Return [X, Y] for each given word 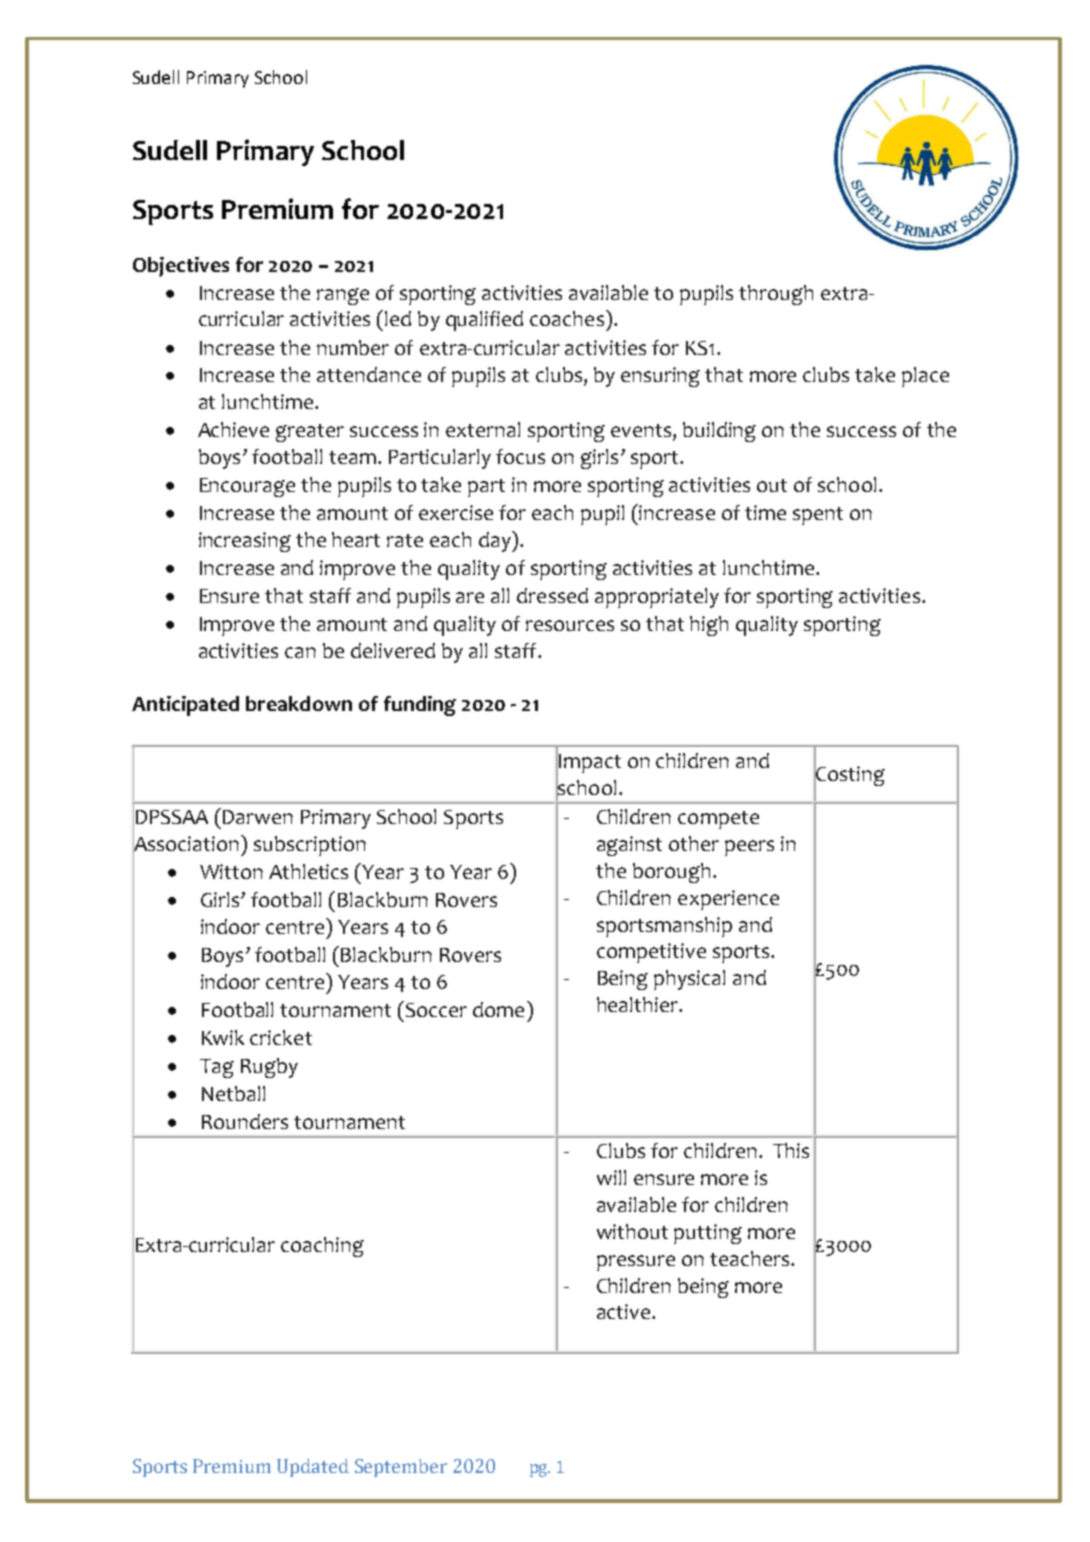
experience [728, 900]
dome [498, 1009]
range [343, 296]
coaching [322, 1247]
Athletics [308, 871]
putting [708, 1234]
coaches [567, 318]
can [300, 652]
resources [570, 625]
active [623, 1311]
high [709, 626]
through [776, 295]
